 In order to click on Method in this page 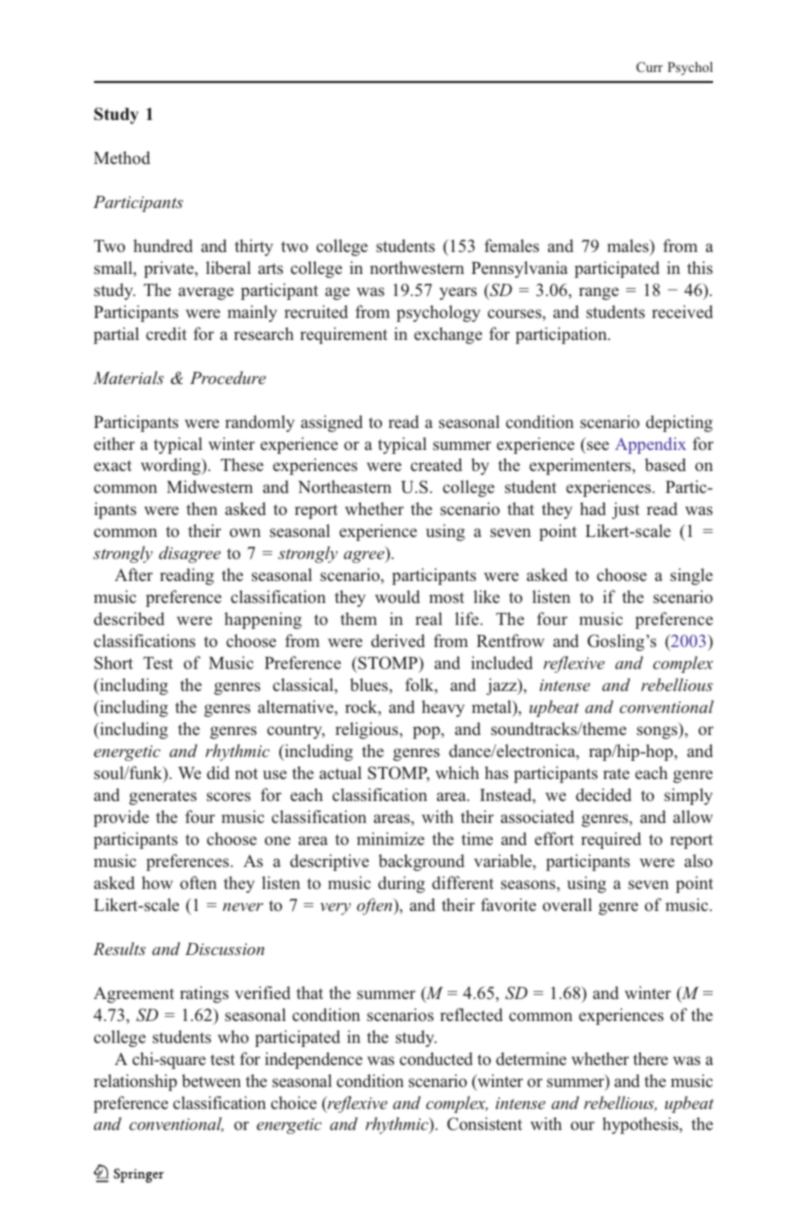, I will do `click(122, 157)`.
